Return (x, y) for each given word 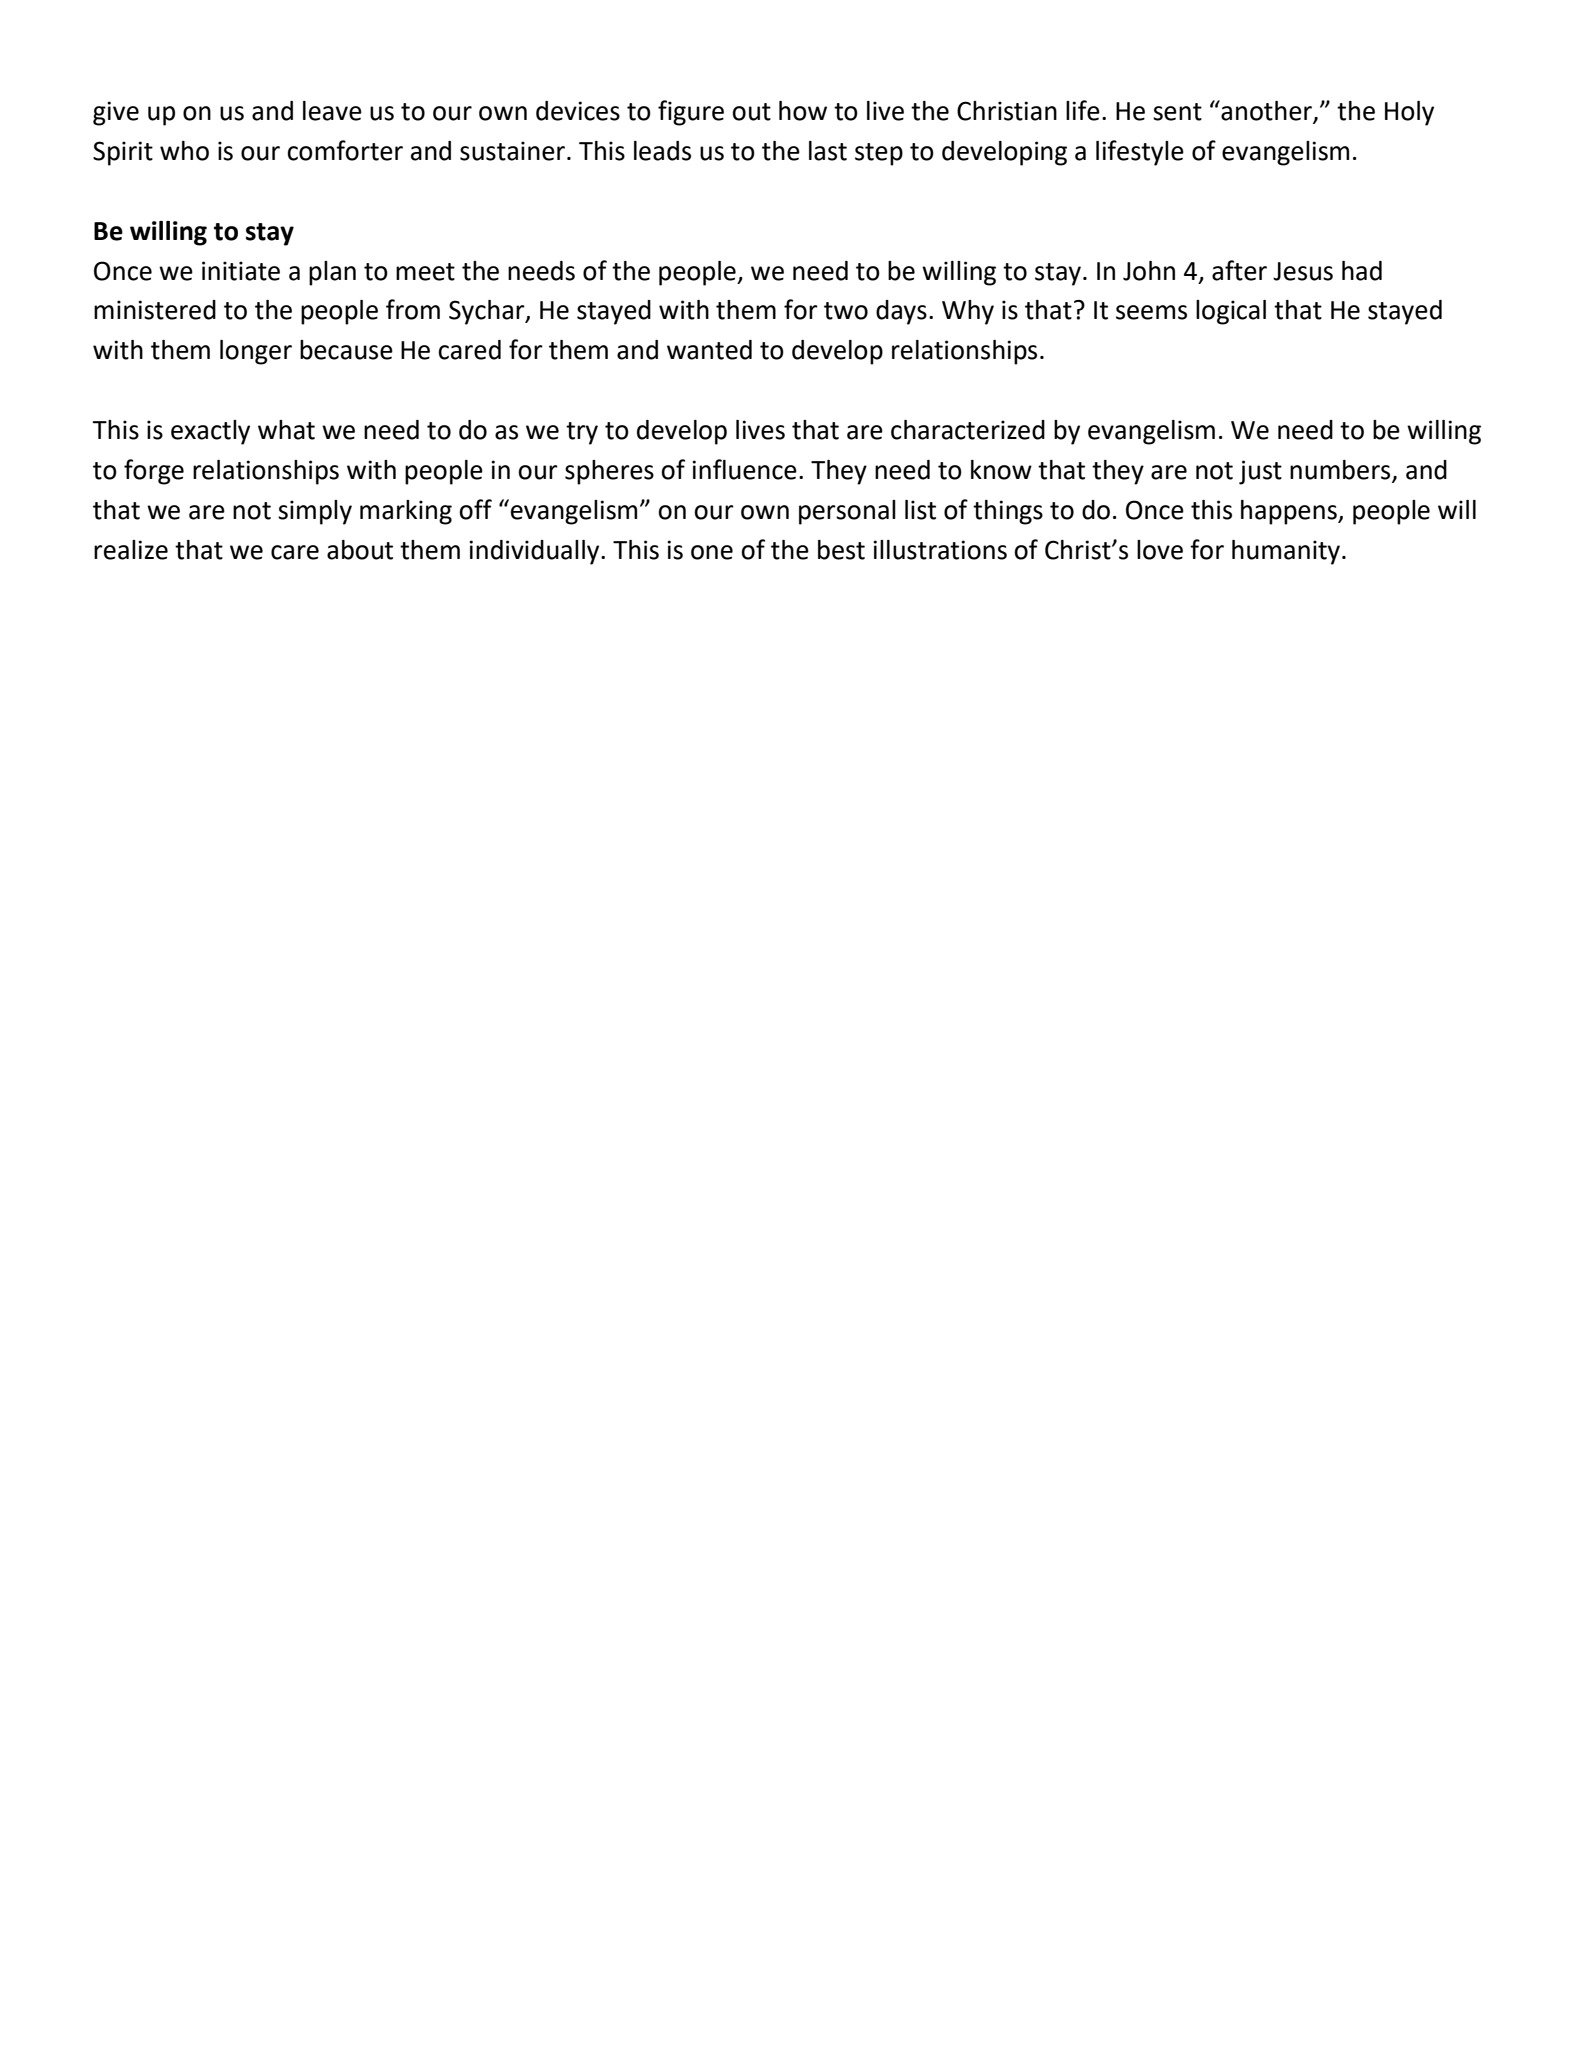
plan (332, 273)
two (846, 311)
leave (332, 111)
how (803, 111)
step (879, 154)
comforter (345, 150)
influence (744, 469)
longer (256, 352)
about (360, 550)
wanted (709, 350)
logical (1231, 312)
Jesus (1303, 271)
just (1260, 472)
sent (1177, 112)
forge (154, 472)
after (1239, 270)
